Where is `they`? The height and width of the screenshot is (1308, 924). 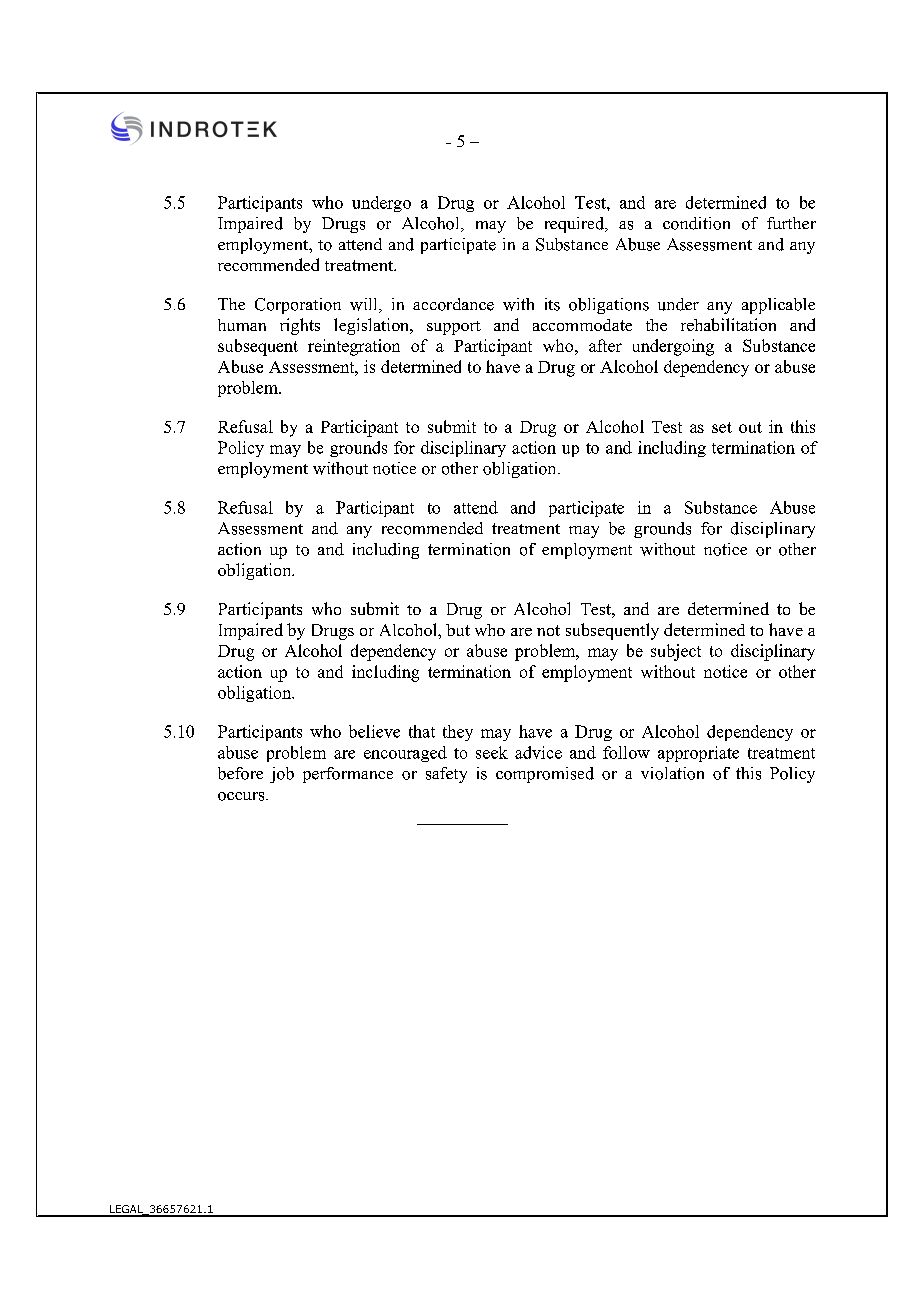
they is located at coordinates (458, 733).
